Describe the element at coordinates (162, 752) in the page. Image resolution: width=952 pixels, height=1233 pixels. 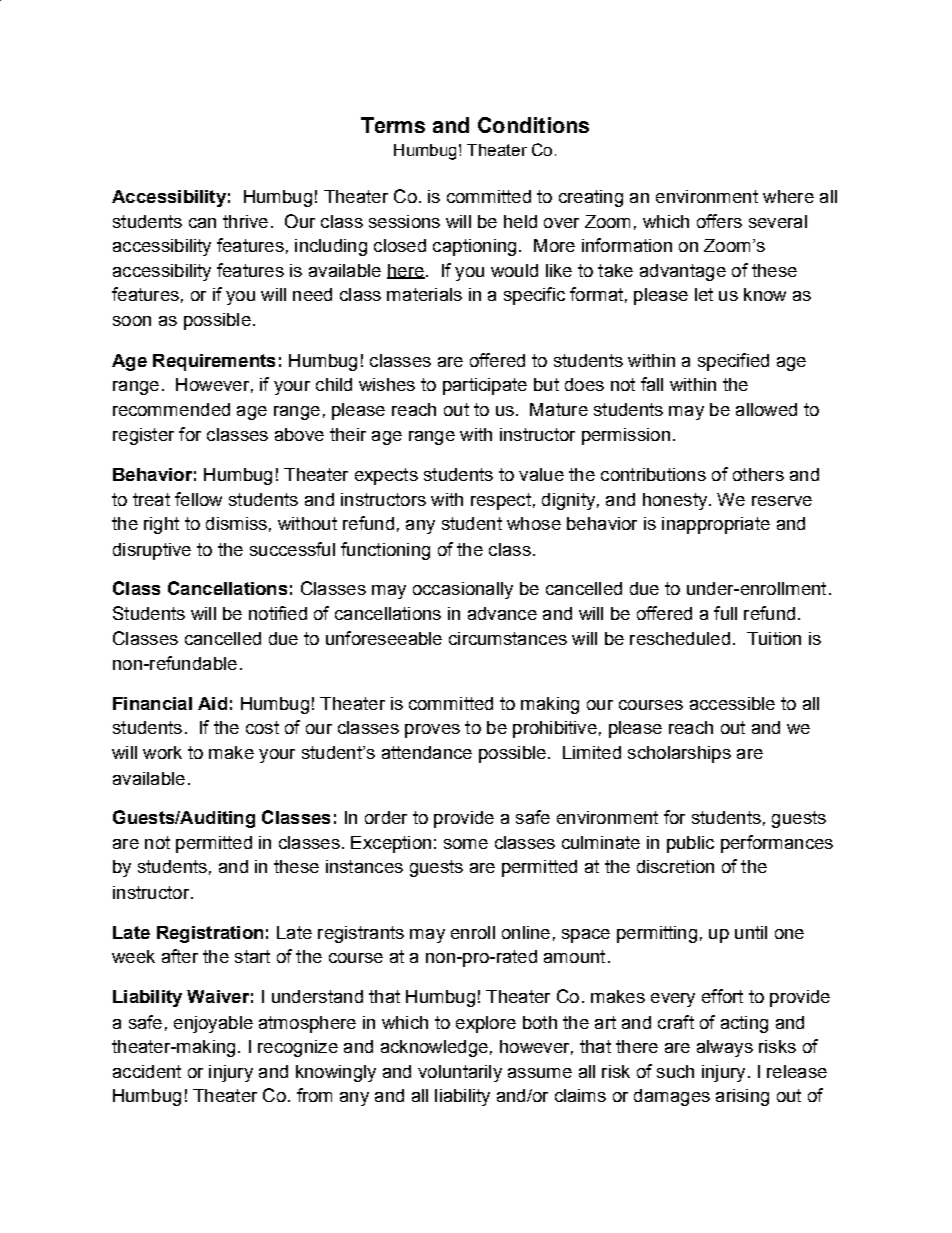
I see `work` at that location.
